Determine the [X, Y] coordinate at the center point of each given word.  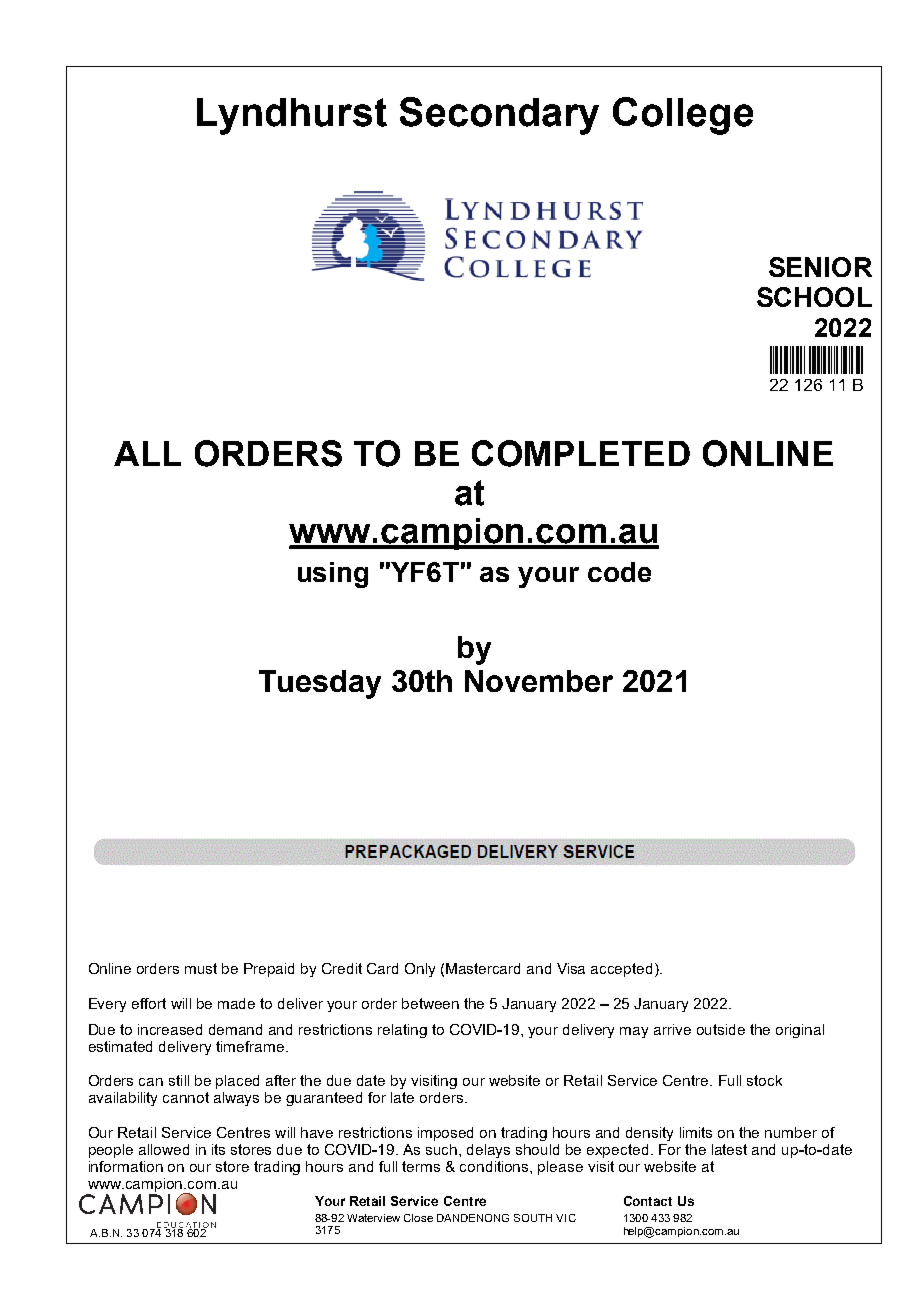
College [683, 116]
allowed [164, 1149]
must [201, 968]
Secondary [499, 116]
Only [420, 970]
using [333, 575]
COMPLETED [581, 453]
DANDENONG [473, 1218]
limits [696, 1132]
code [619, 572]
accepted [621, 970]
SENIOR [820, 267]
